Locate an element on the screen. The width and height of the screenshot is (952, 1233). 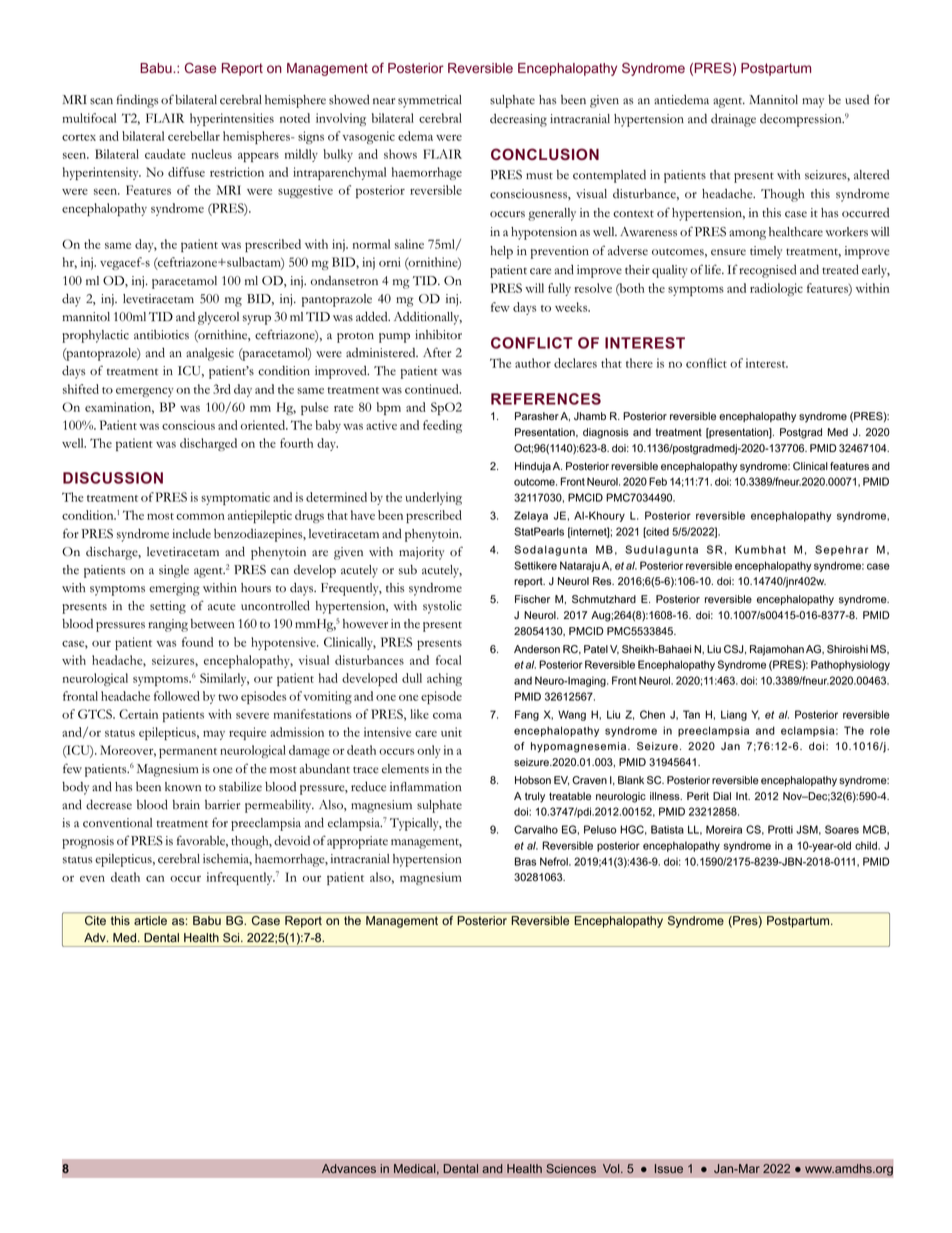
Dial is located at coordinates (722, 796).
